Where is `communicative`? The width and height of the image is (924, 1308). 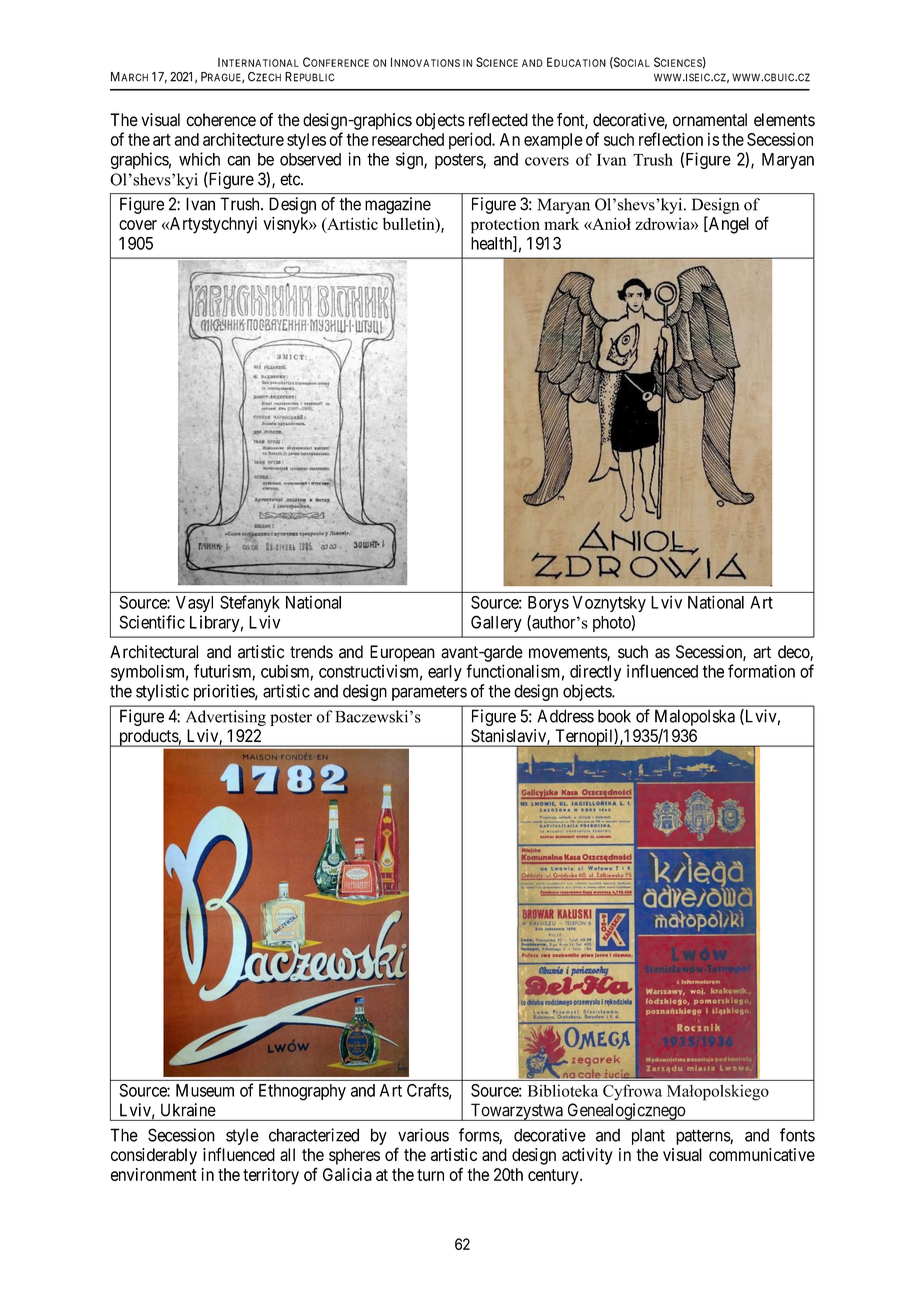
communicative is located at coordinates (762, 1154).
